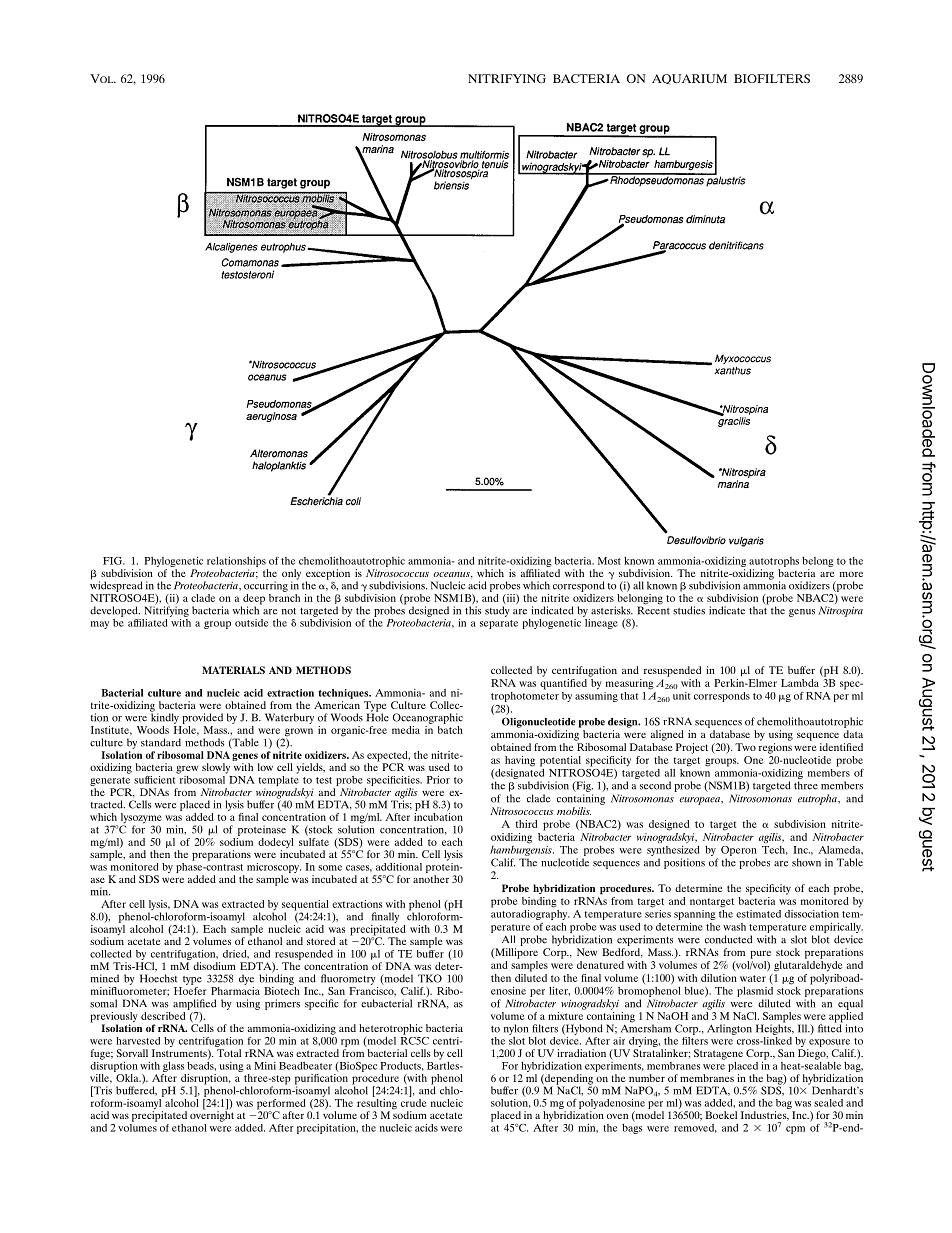 The height and width of the screenshot is (1233, 952). Describe the element at coordinates (413, 1101) in the screenshot. I see `crude` at that location.
